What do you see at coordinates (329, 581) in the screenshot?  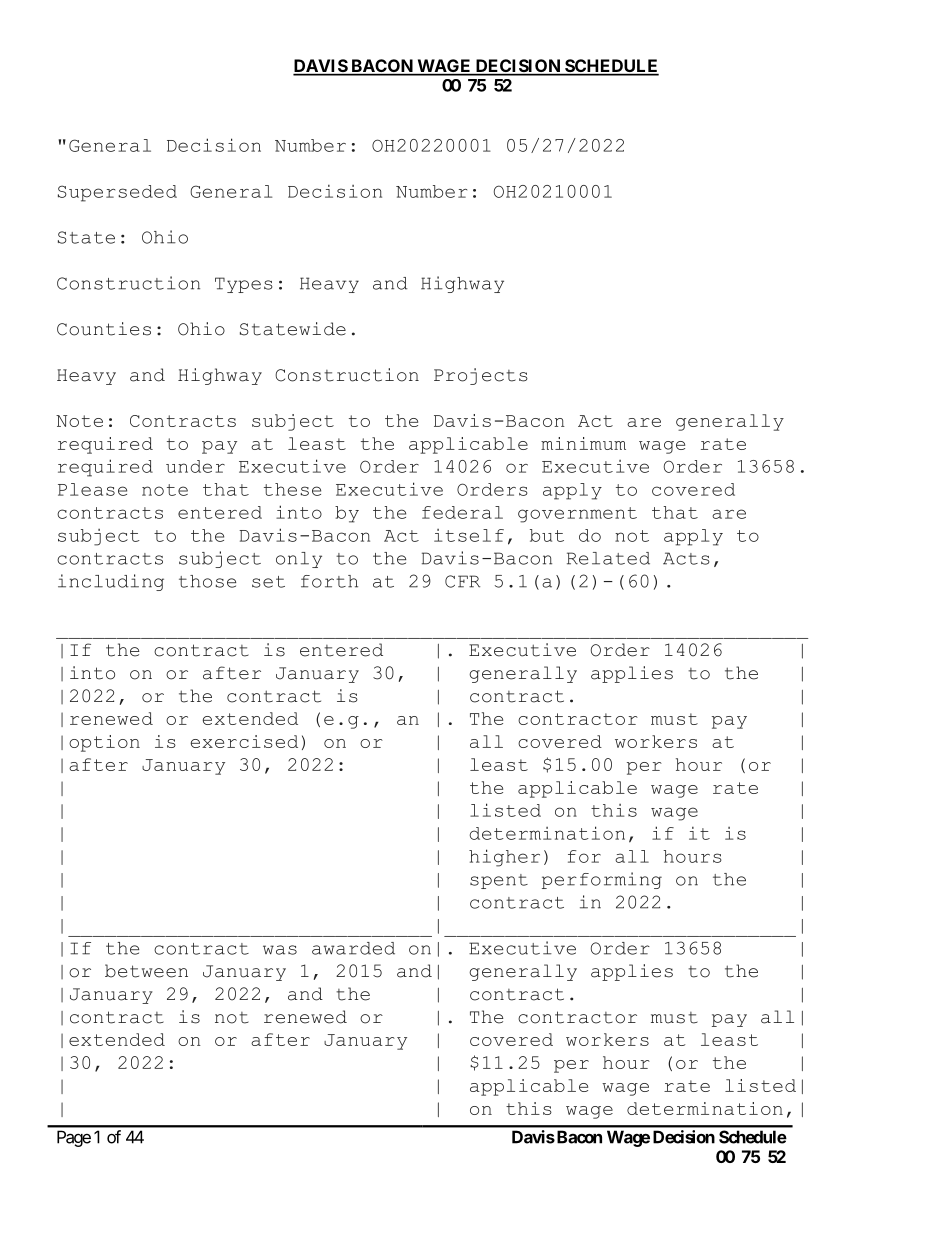 I see `forth` at bounding box center [329, 581].
